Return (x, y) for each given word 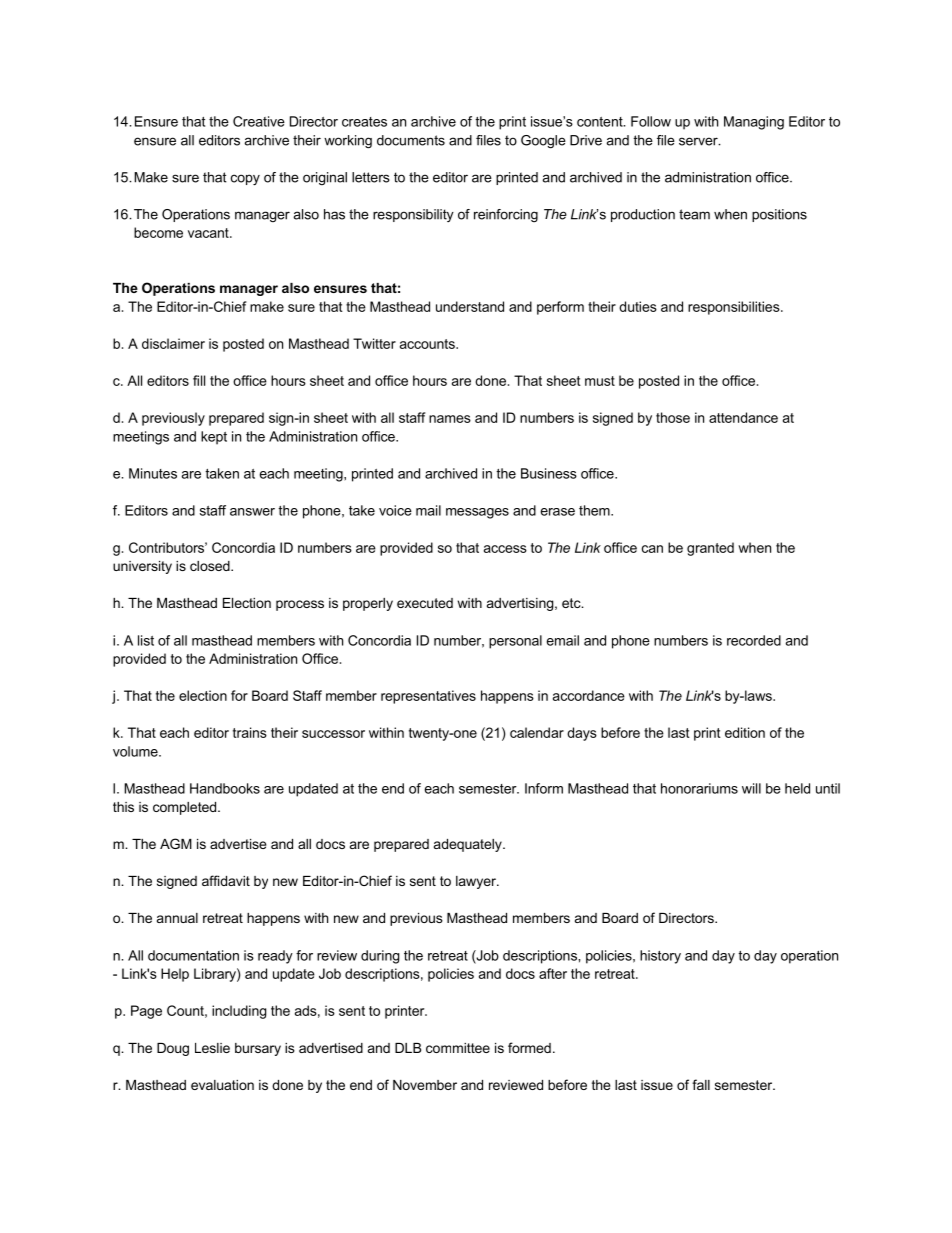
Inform (544, 788)
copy (245, 180)
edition (745, 732)
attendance (743, 417)
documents (411, 140)
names (450, 419)
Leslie (212, 1048)
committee (458, 1048)
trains (250, 732)
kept (214, 438)
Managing (754, 123)
